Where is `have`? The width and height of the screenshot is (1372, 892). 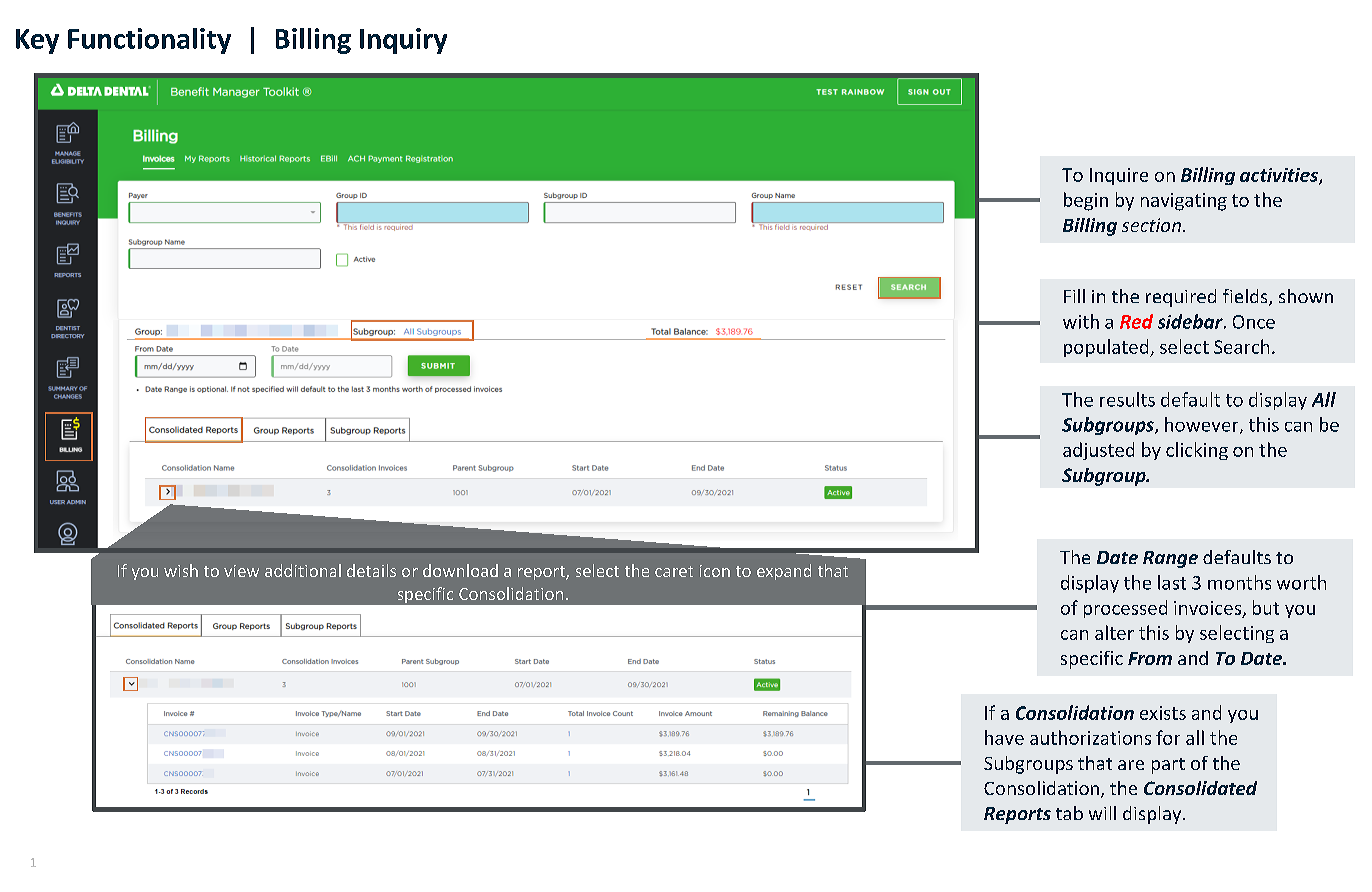
have is located at coordinates (1004, 737).
